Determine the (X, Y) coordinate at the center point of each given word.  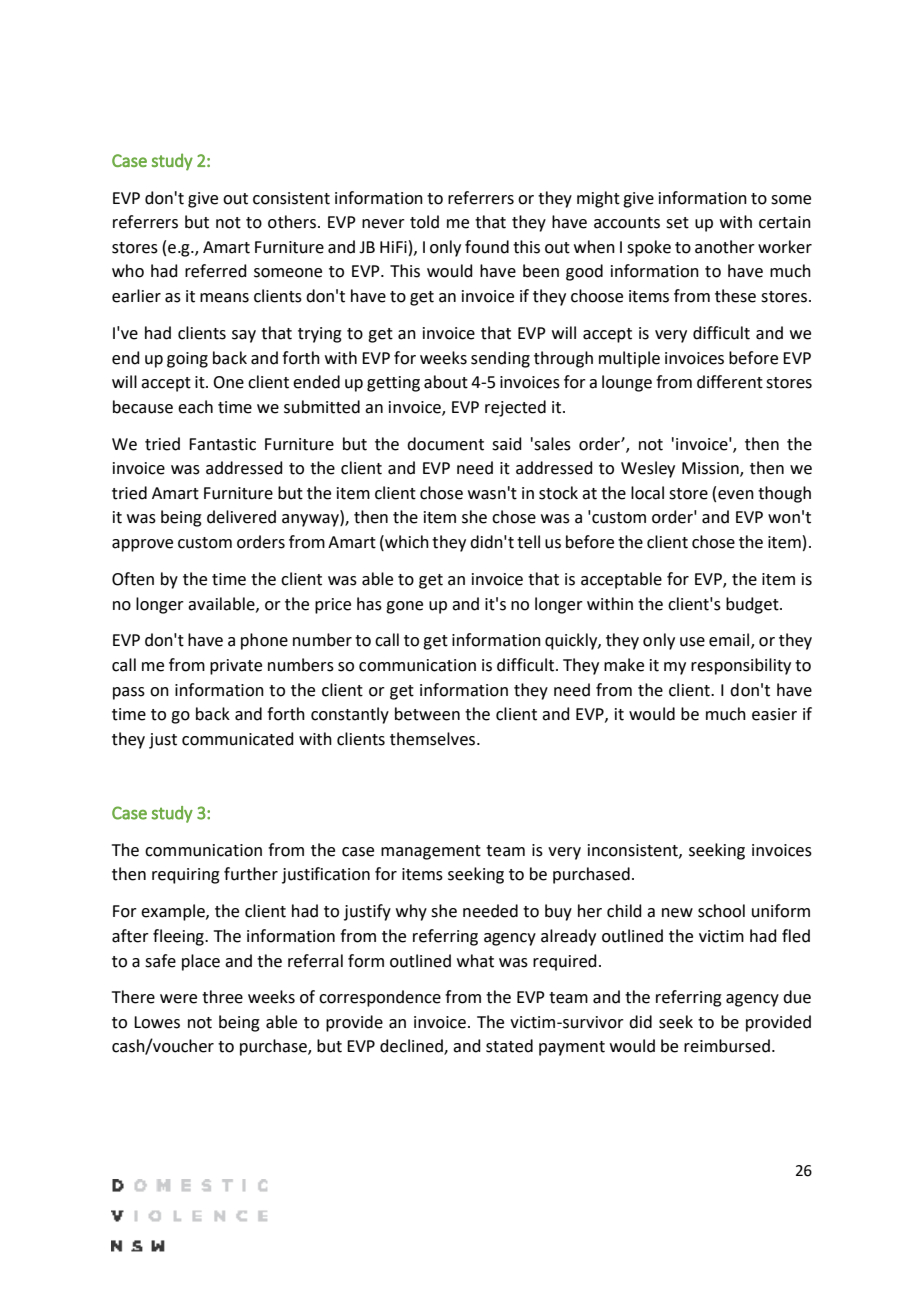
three (222, 997)
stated (509, 1046)
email (730, 641)
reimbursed (727, 1046)
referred (216, 271)
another (725, 247)
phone (264, 641)
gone (404, 607)
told (424, 222)
